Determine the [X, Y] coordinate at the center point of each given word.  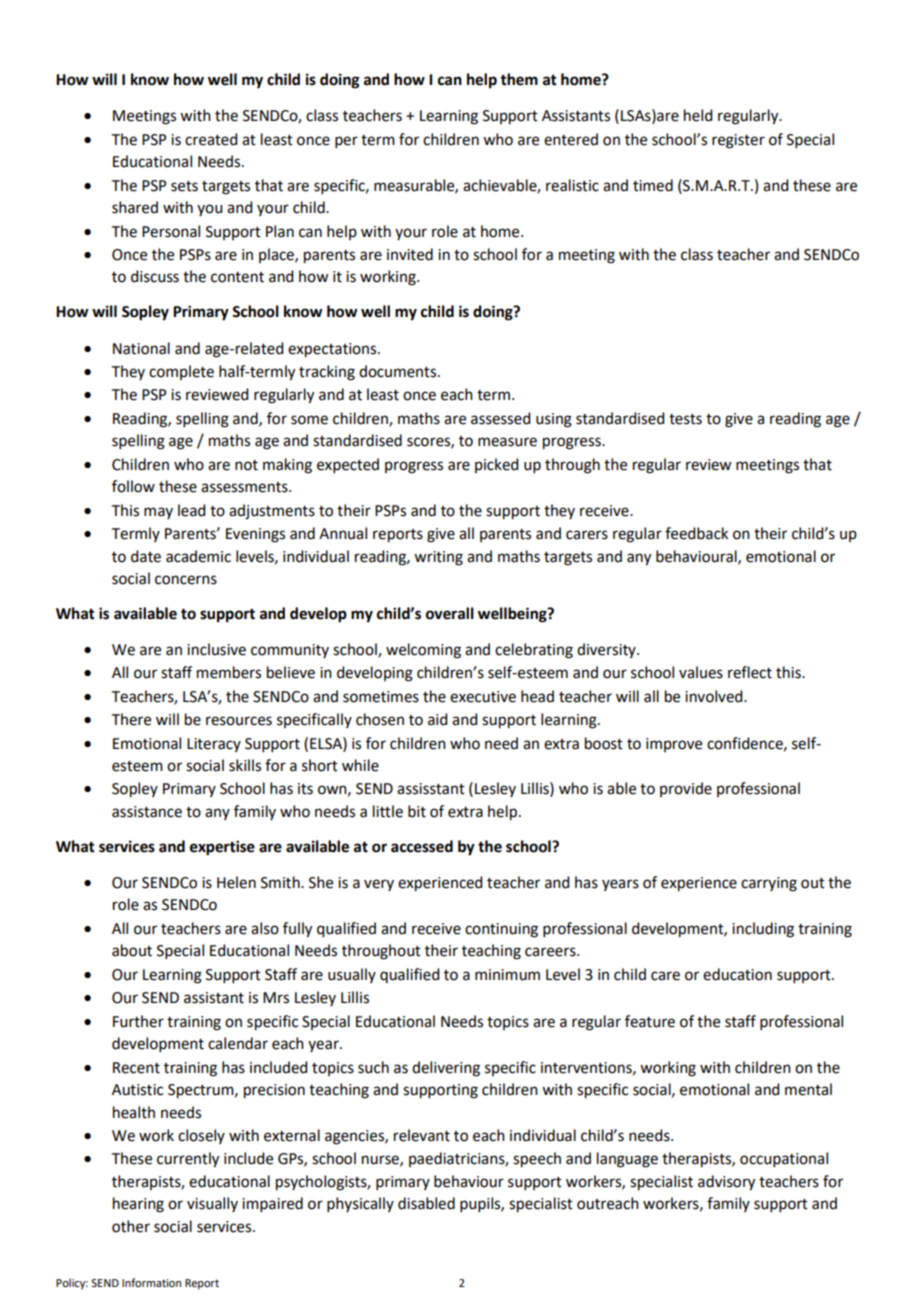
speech [537, 1160]
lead [191, 510]
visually [212, 1204]
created [211, 139]
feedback [696, 533]
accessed [422, 846]
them [519, 79]
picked [496, 465]
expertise [222, 848]
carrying [769, 884]
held [698, 115]
